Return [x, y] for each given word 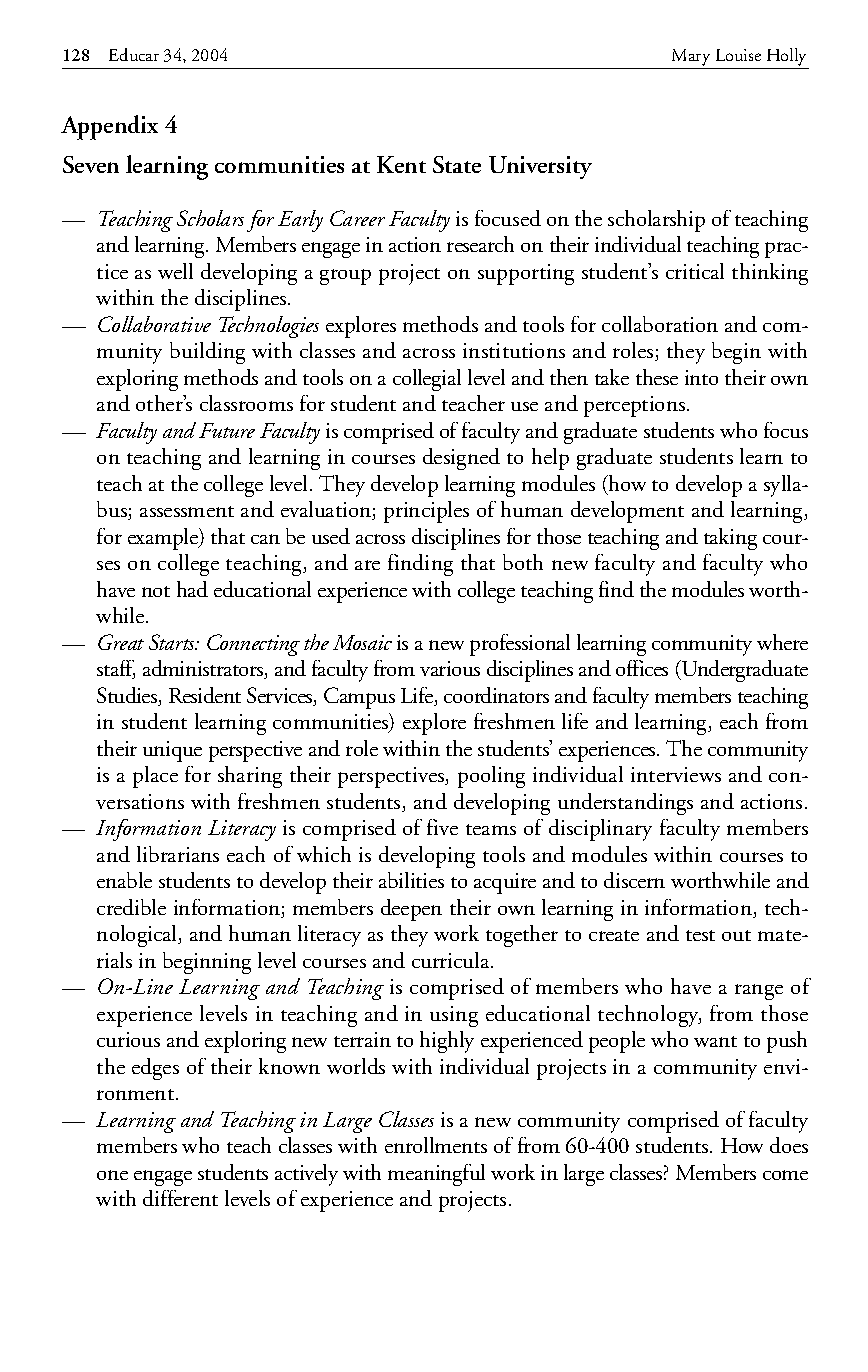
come [785, 1175]
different [180, 1198]
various [450, 668]
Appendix [109, 127]
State [457, 164]
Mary [691, 57]
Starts [173, 642]
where [782, 642]
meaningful [436, 1175]
